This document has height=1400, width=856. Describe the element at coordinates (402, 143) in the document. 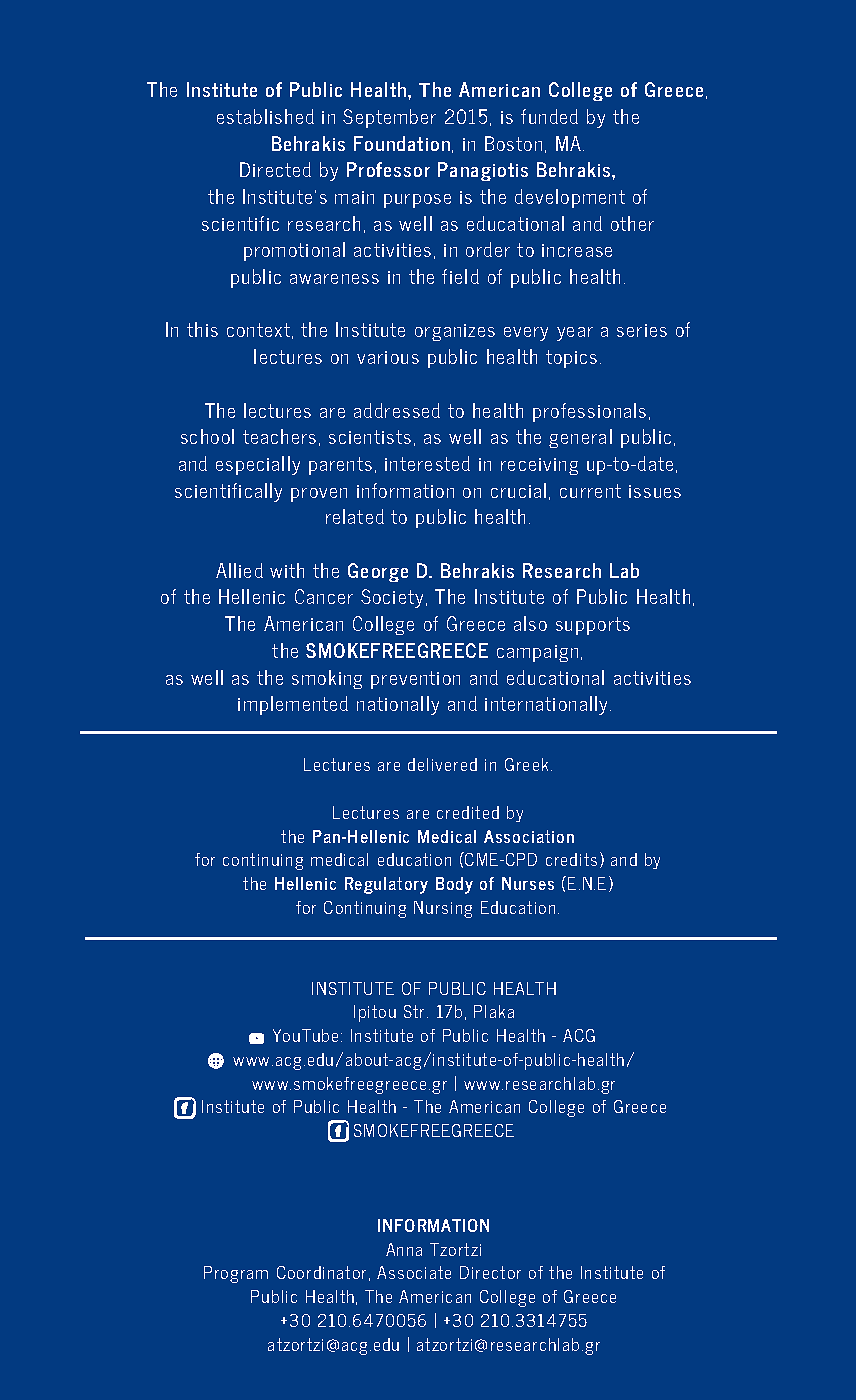

I see `Foundation` at that location.
